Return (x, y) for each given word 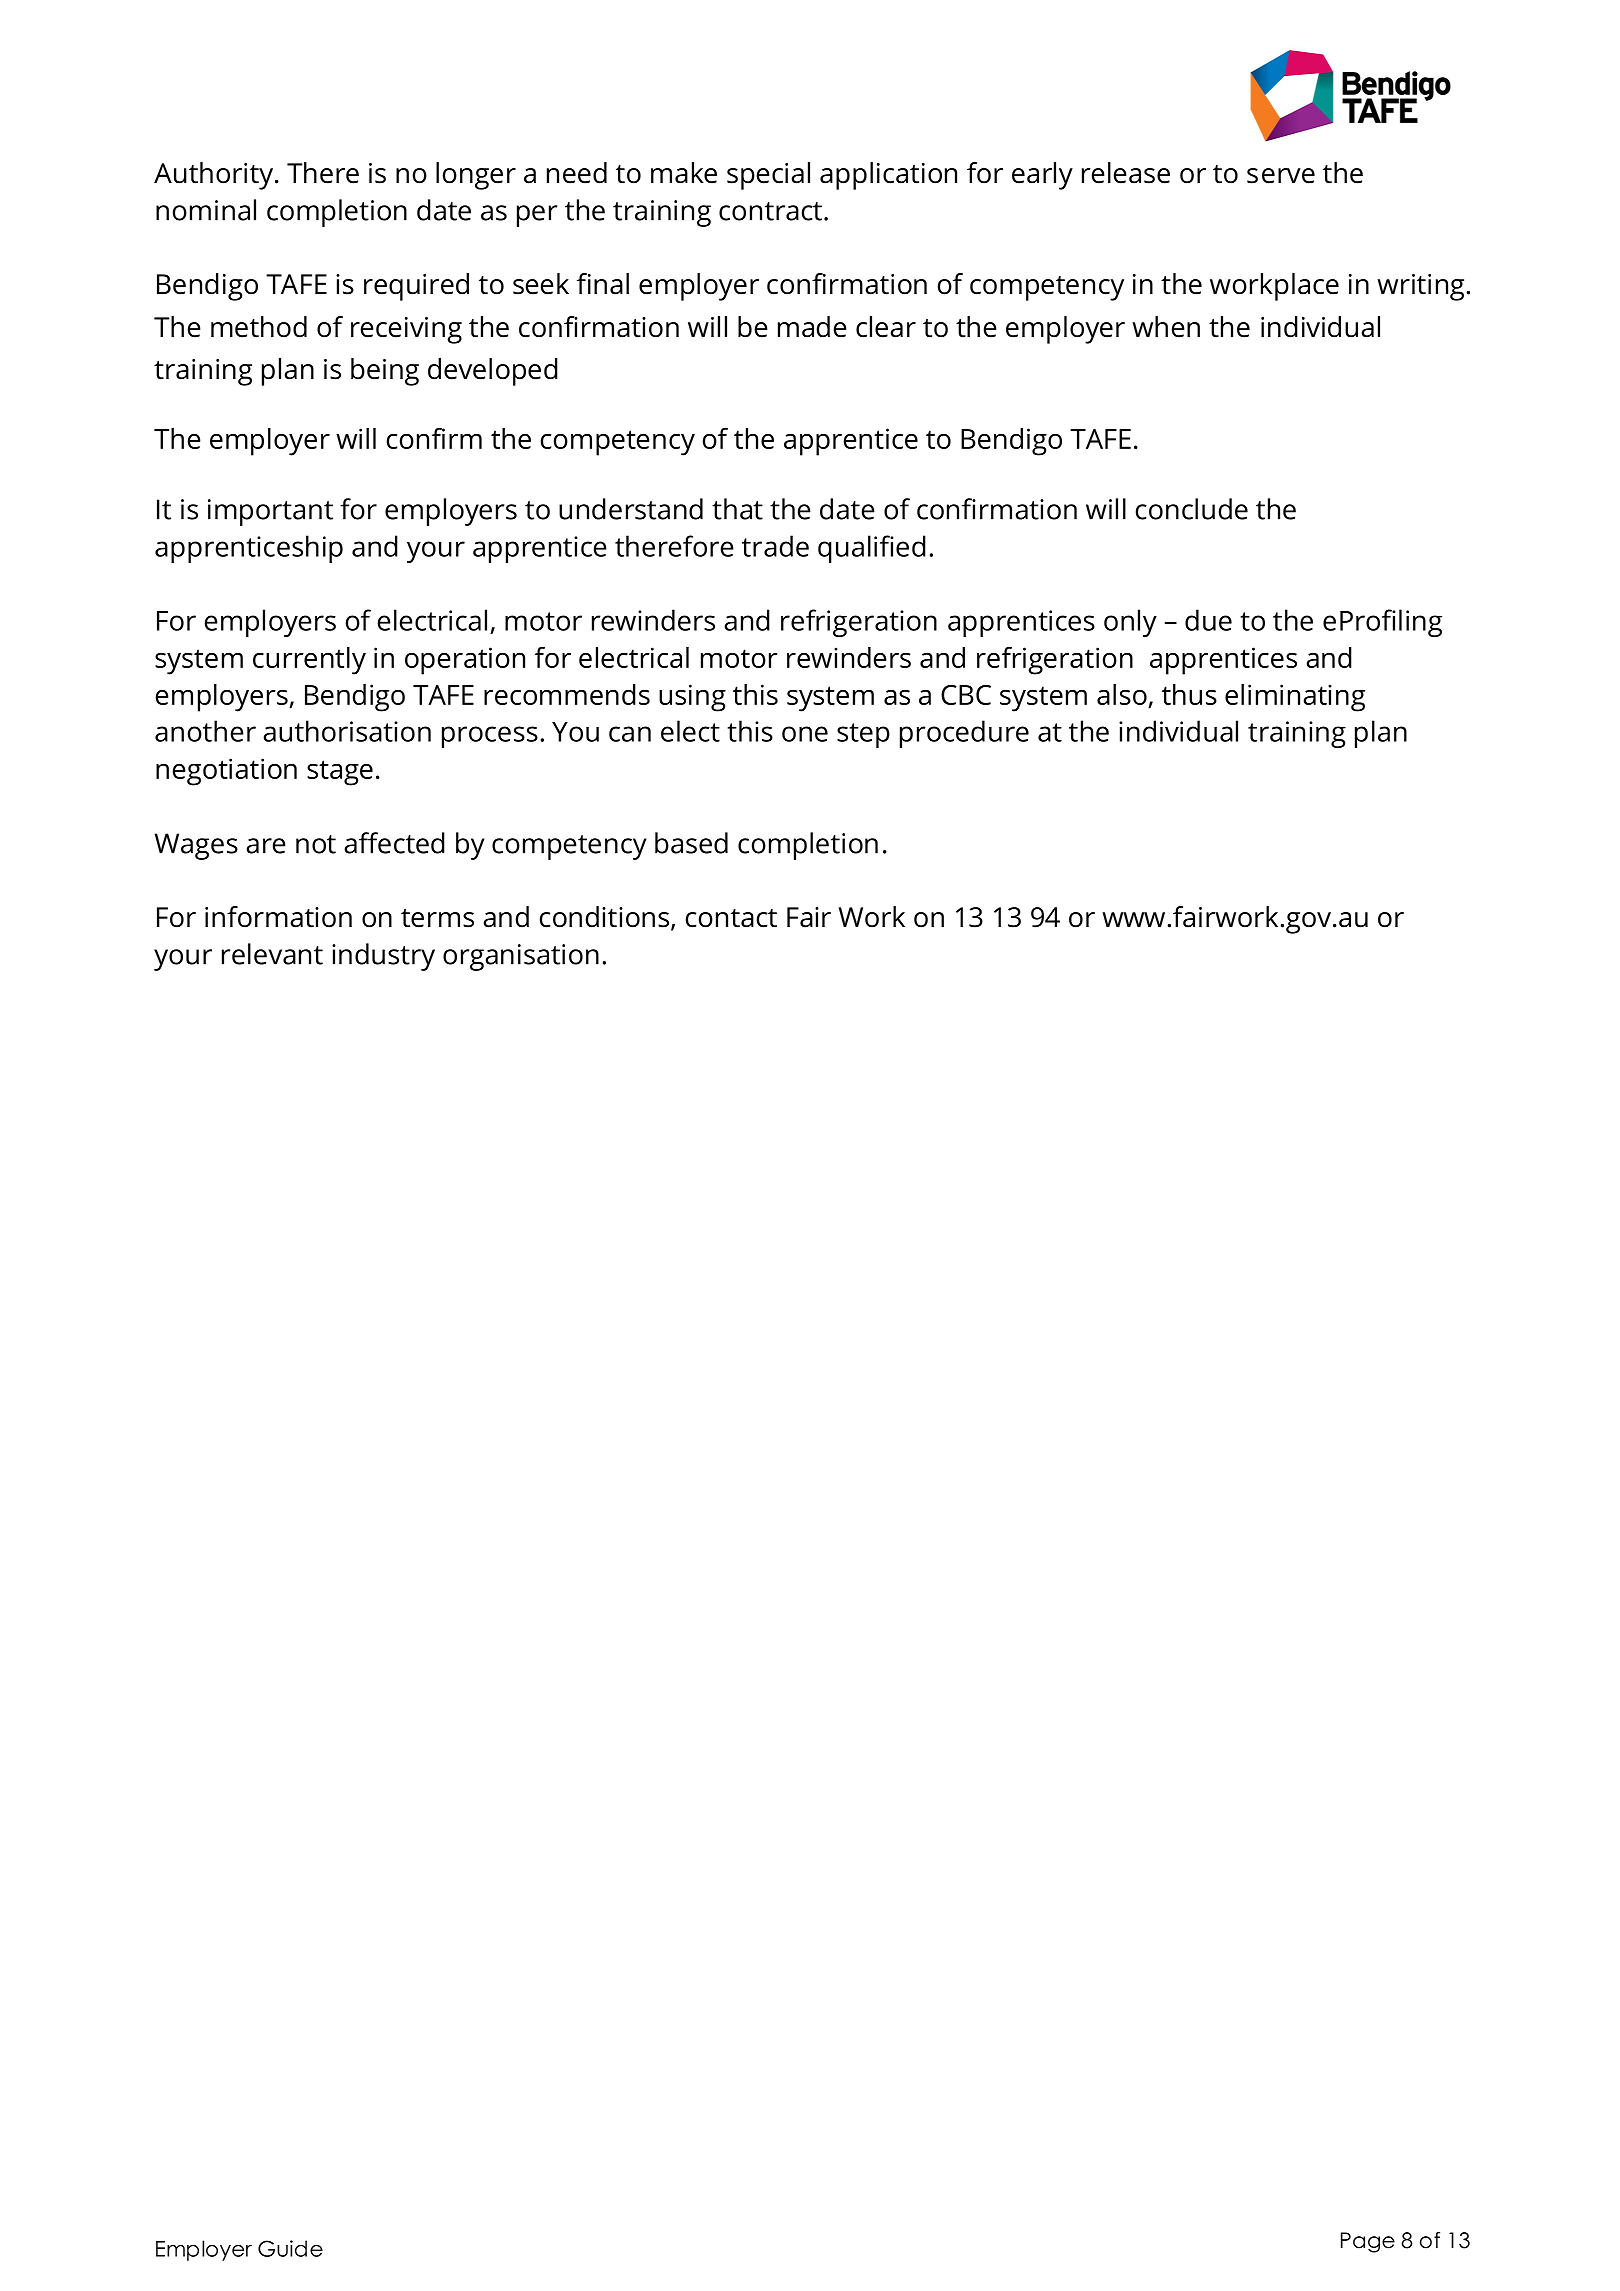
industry (383, 957)
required (416, 287)
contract (770, 211)
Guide (290, 2248)
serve (1281, 176)
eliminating (1295, 698)
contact (731, 918)
